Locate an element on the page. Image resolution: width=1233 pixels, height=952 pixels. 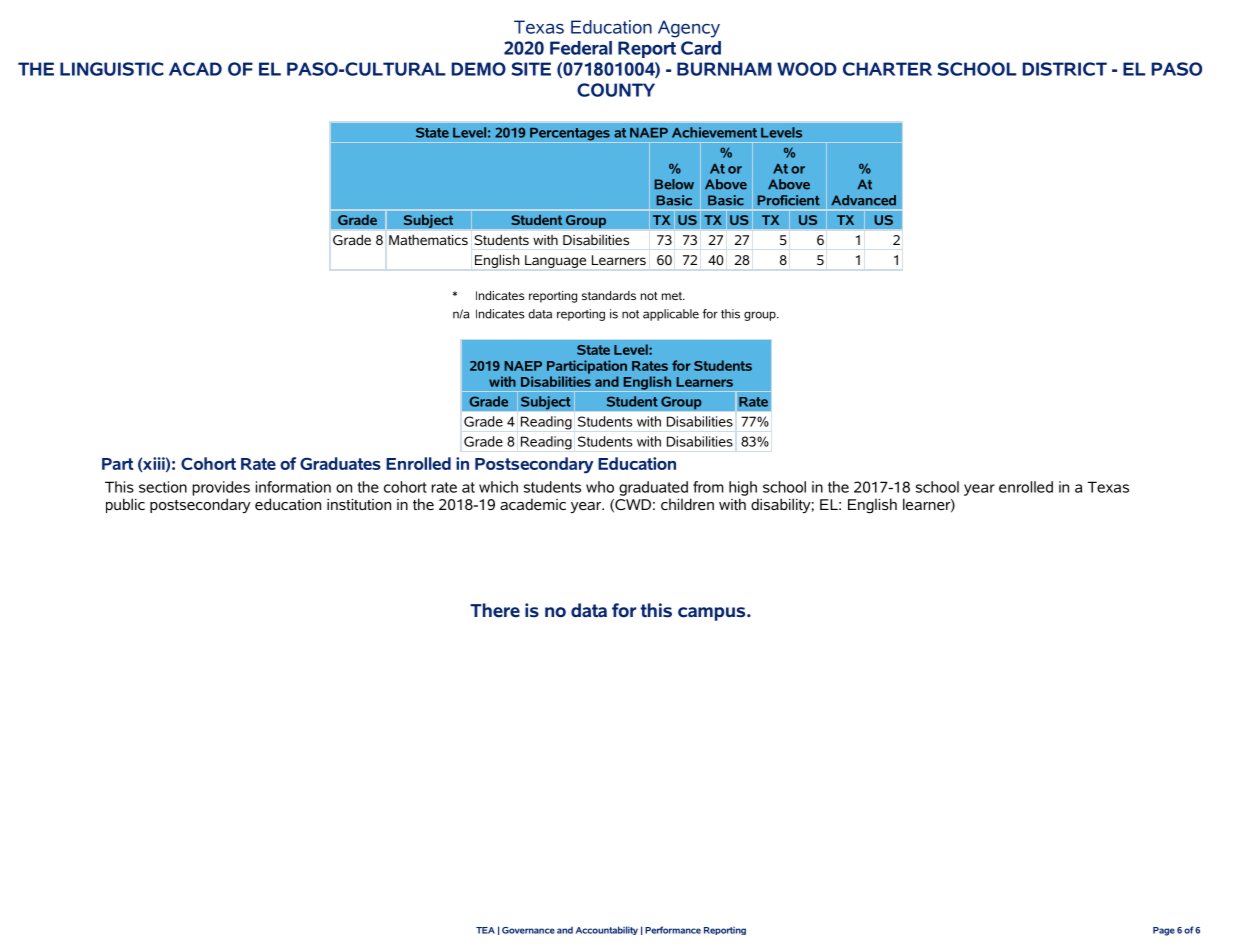
LINGUISTIC is located at coordinates (112, 69).
